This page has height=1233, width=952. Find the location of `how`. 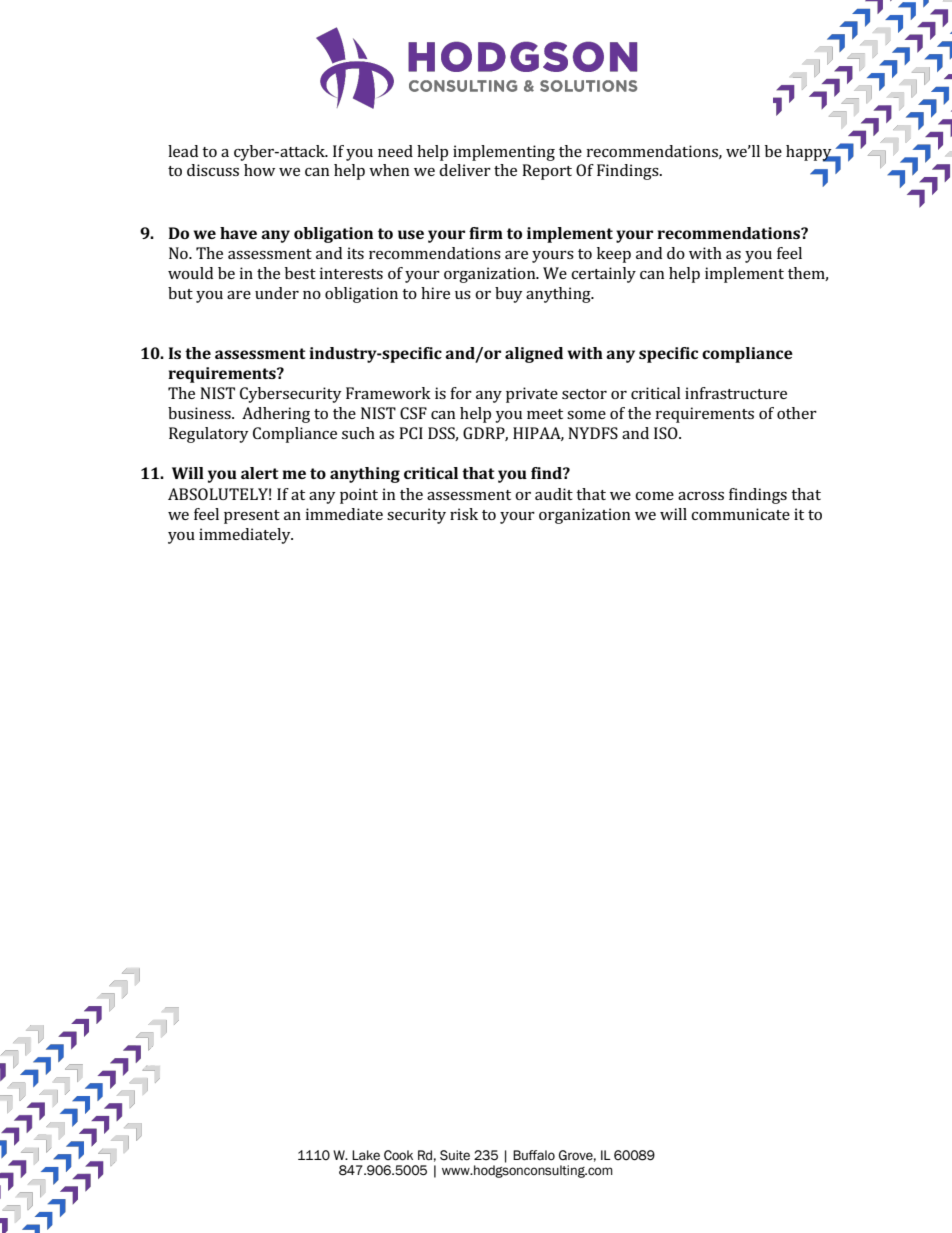

how is located at coordinates (259, 170).
